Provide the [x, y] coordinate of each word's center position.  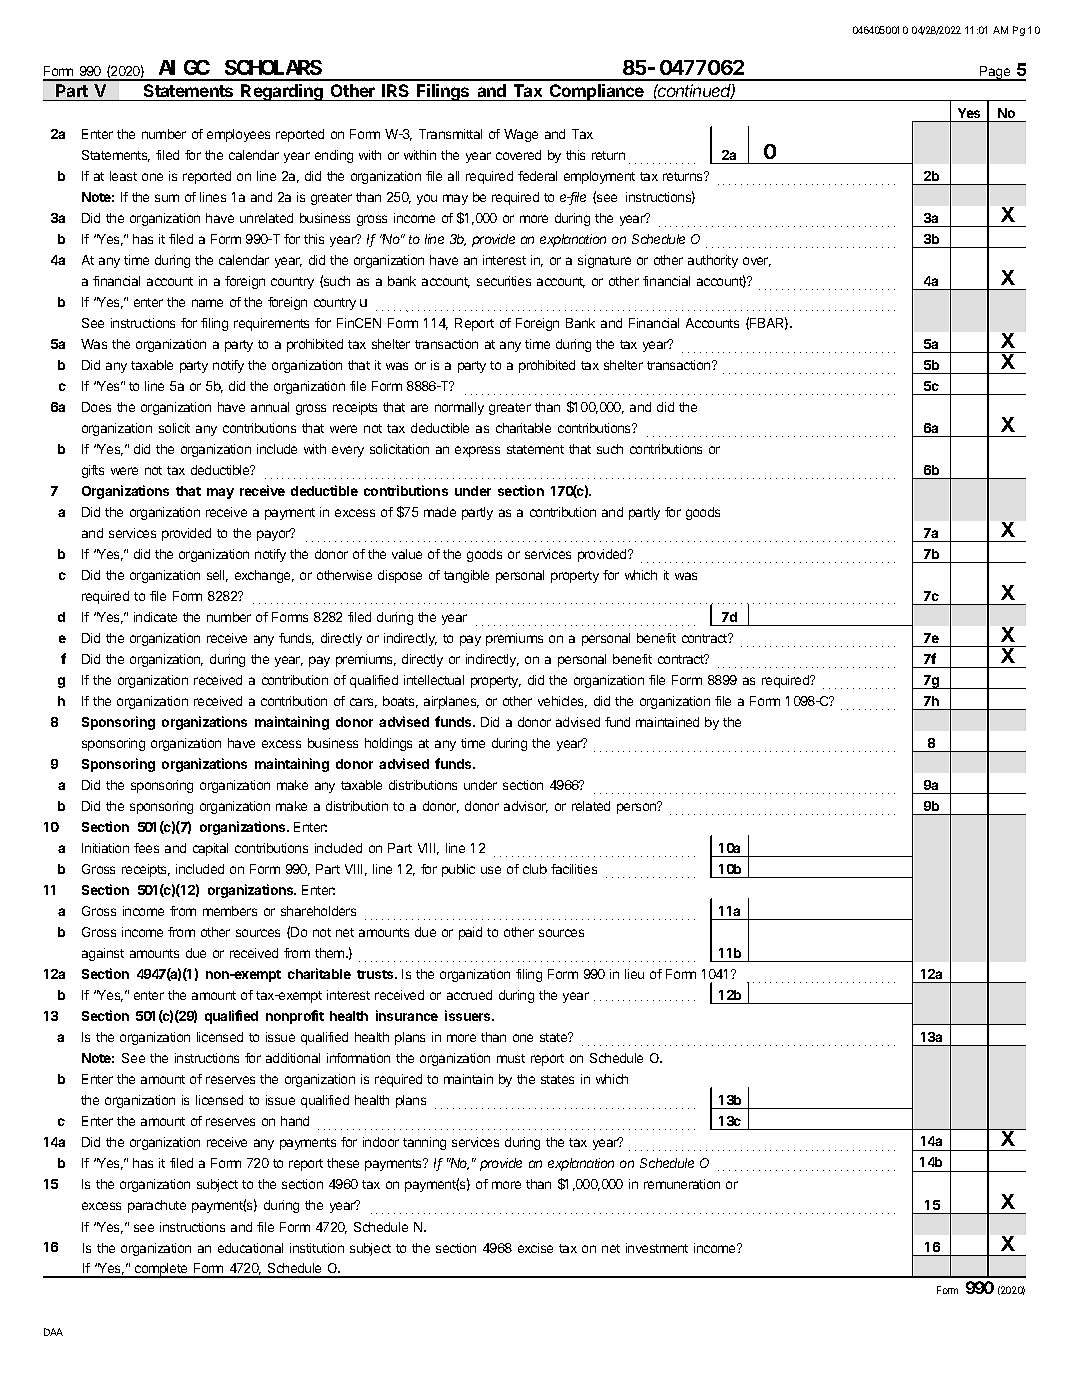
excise [535, 1248]
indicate [155, 617]
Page [995, 73]
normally [459, 408]
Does [96, 407]
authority [713, 261]
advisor [526, 807]
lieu [634, 974]
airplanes [451, 702]
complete [161, 1270]
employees [238, 135]
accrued [469, 995]
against [103, 954]
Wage [521, 135]
